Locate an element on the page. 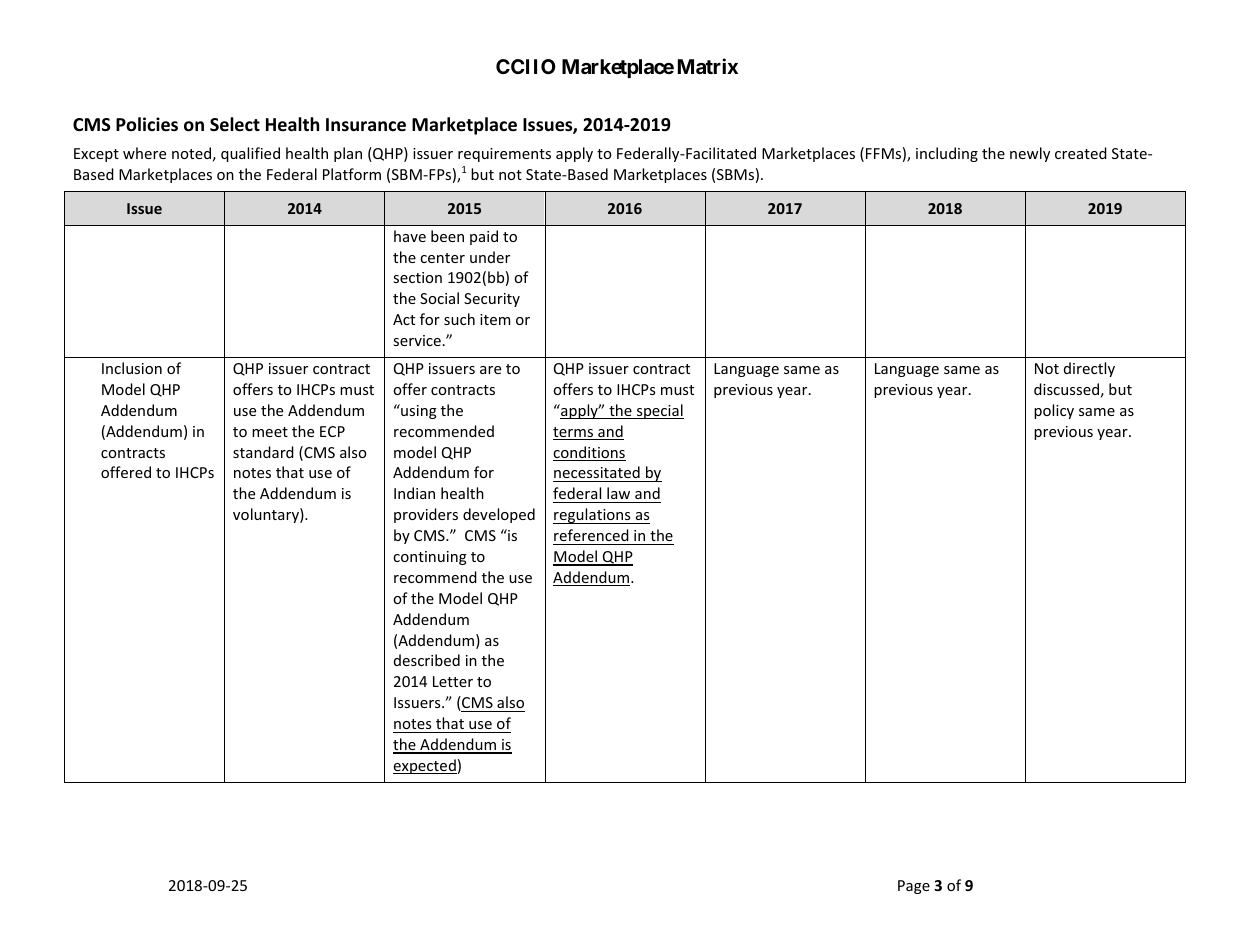 The image size is (1233, 952). Matrix is located at coordinates (708, 66).
